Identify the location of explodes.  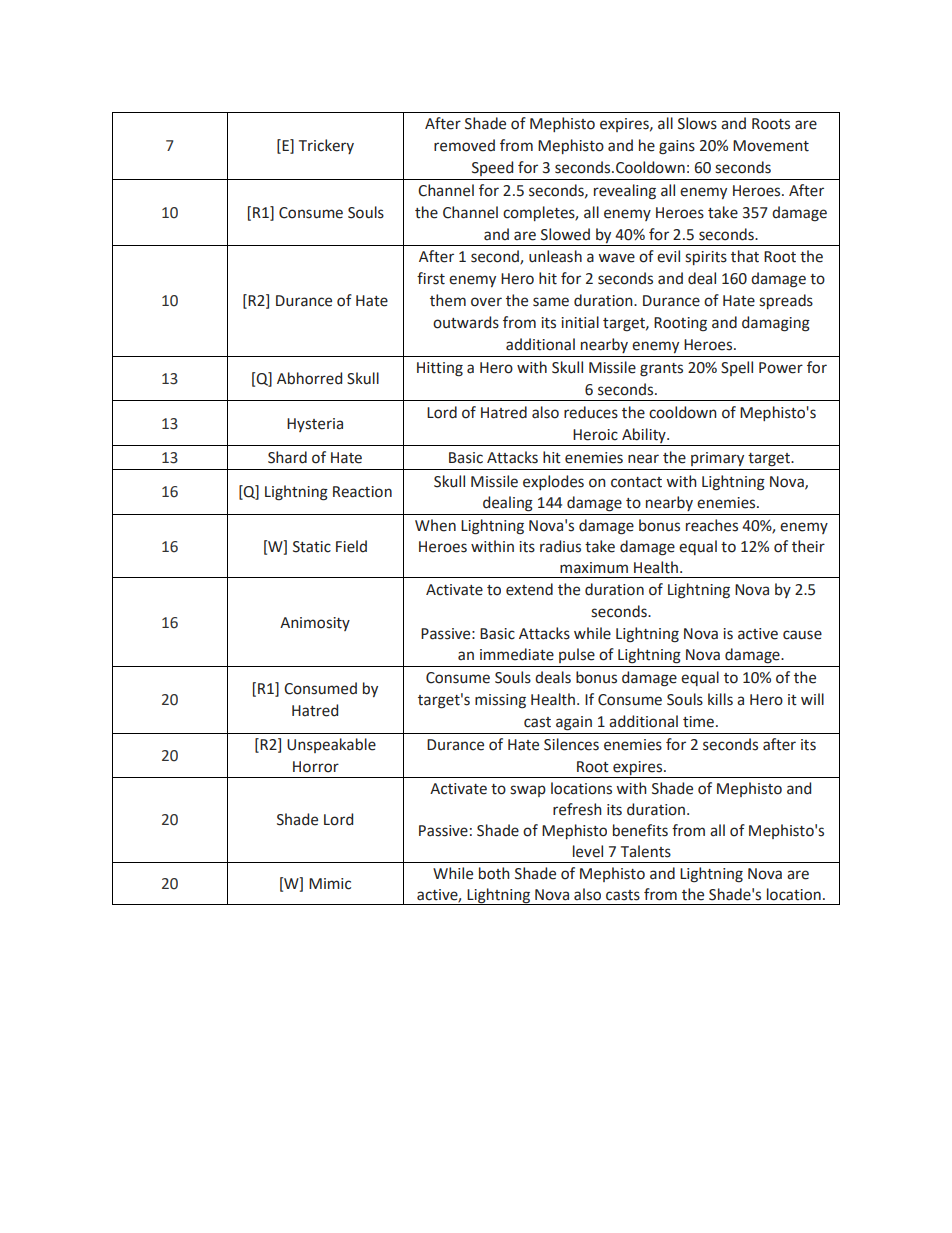
(553, 482).
